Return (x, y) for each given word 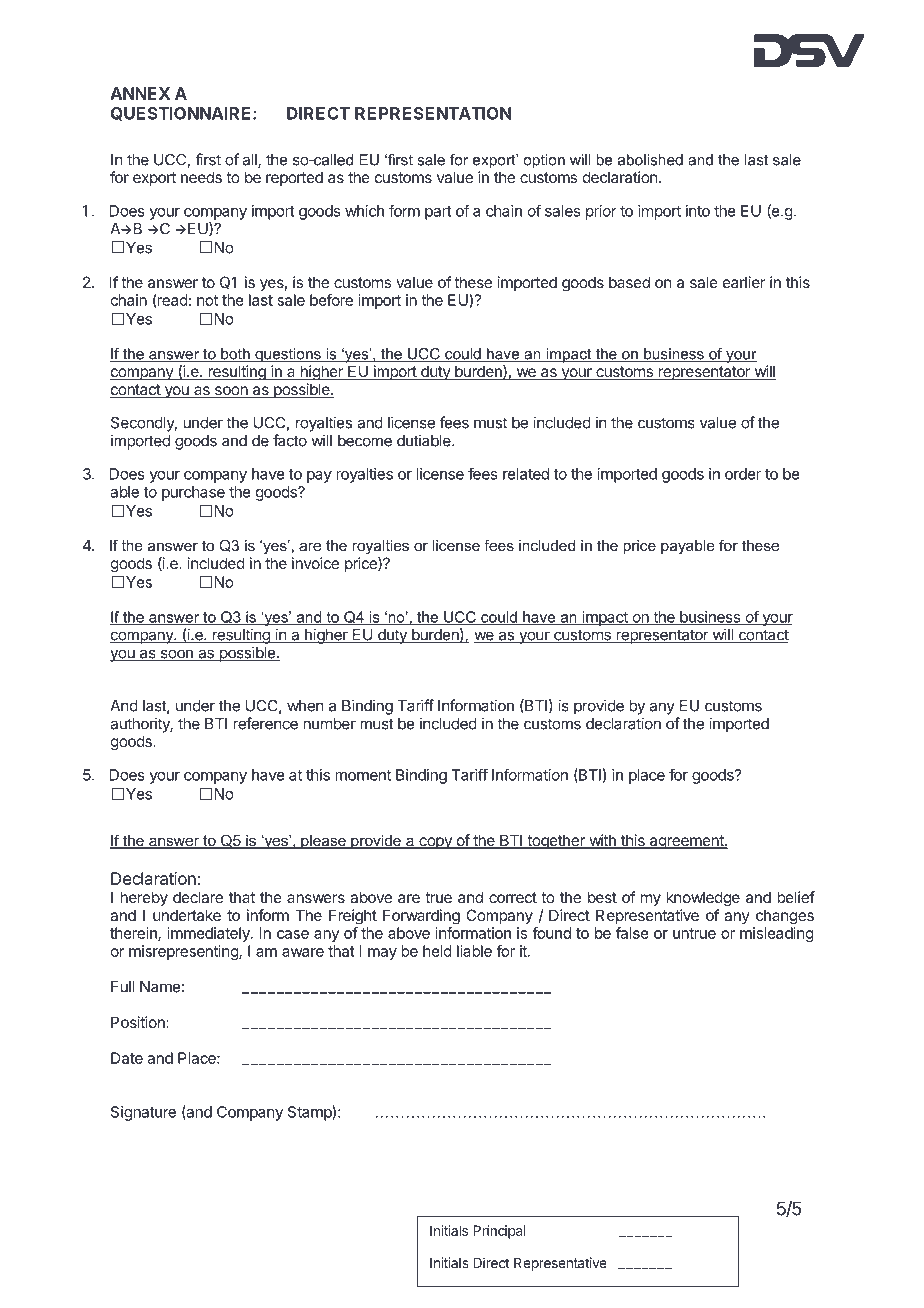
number (329, 724)
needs (201, 177)
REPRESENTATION (433, 113)
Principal (499, 1232)
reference (265, 723)
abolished (650, 160)
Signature (143, 1113)
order (743, 474)
